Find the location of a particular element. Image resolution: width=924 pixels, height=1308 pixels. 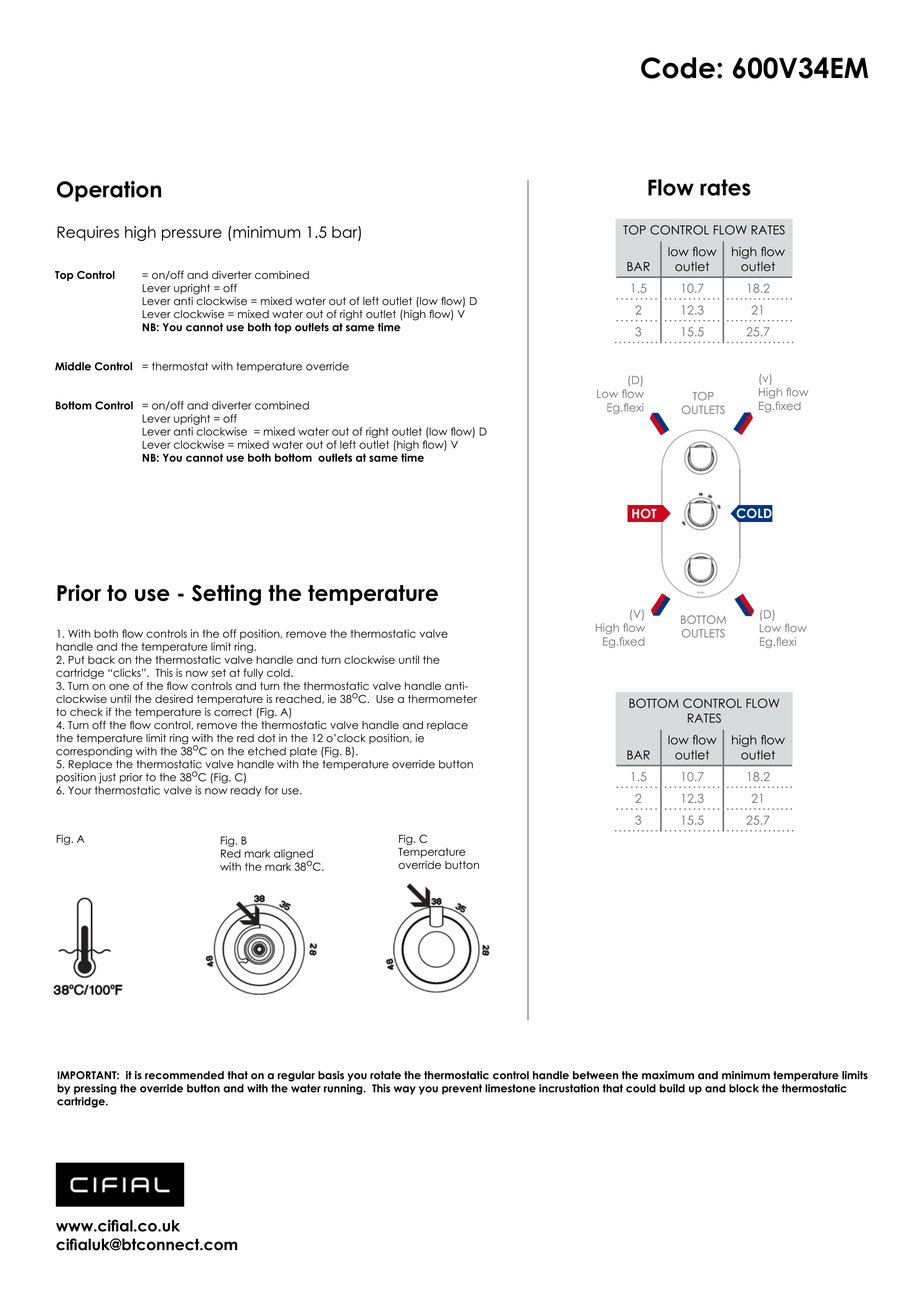

Middle is located at coordinates (73, 366).
